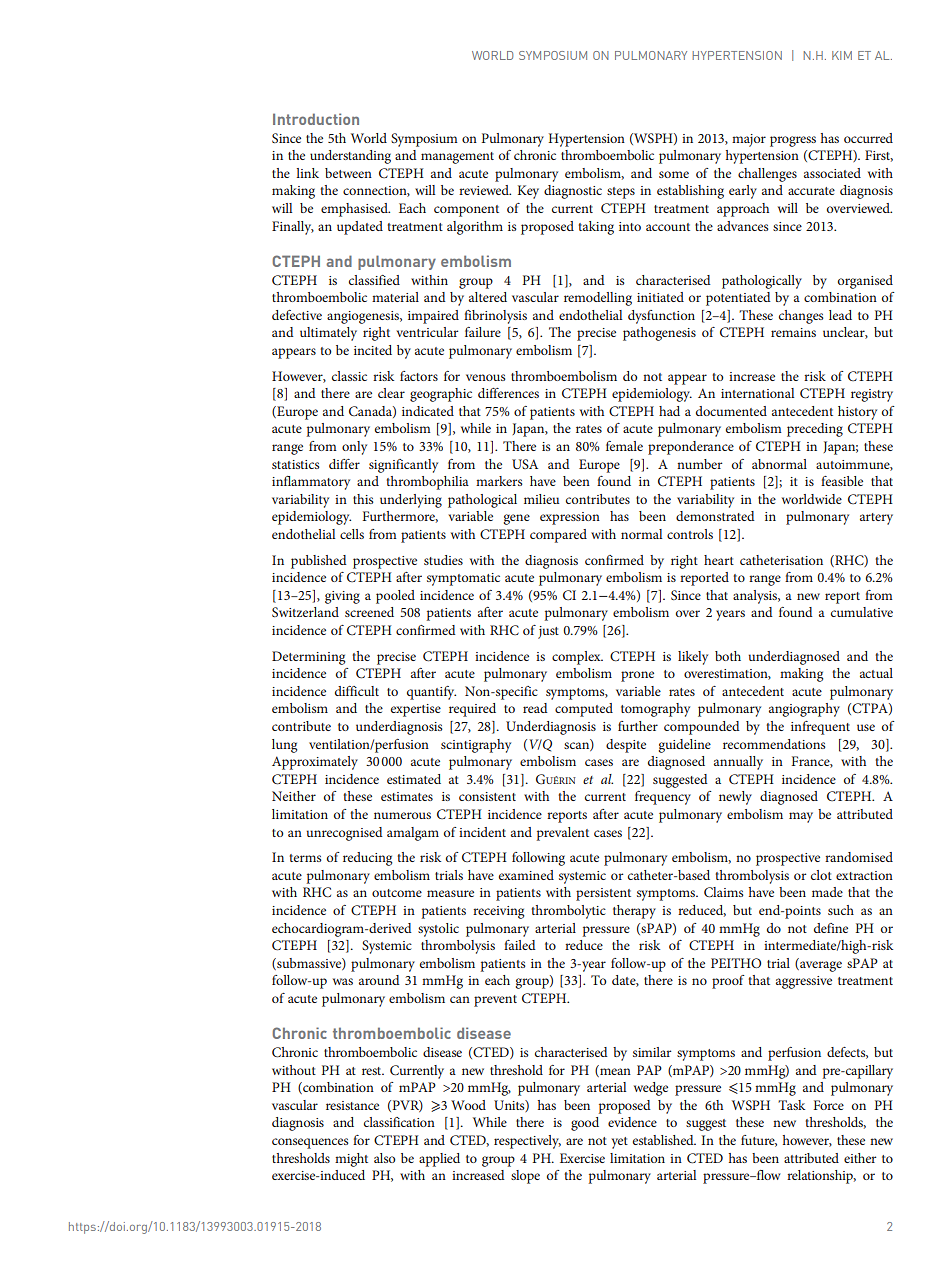  What do you see at coordinates (351, 1160) in the document?
I see `might` at bounding box center [351, 1160].
